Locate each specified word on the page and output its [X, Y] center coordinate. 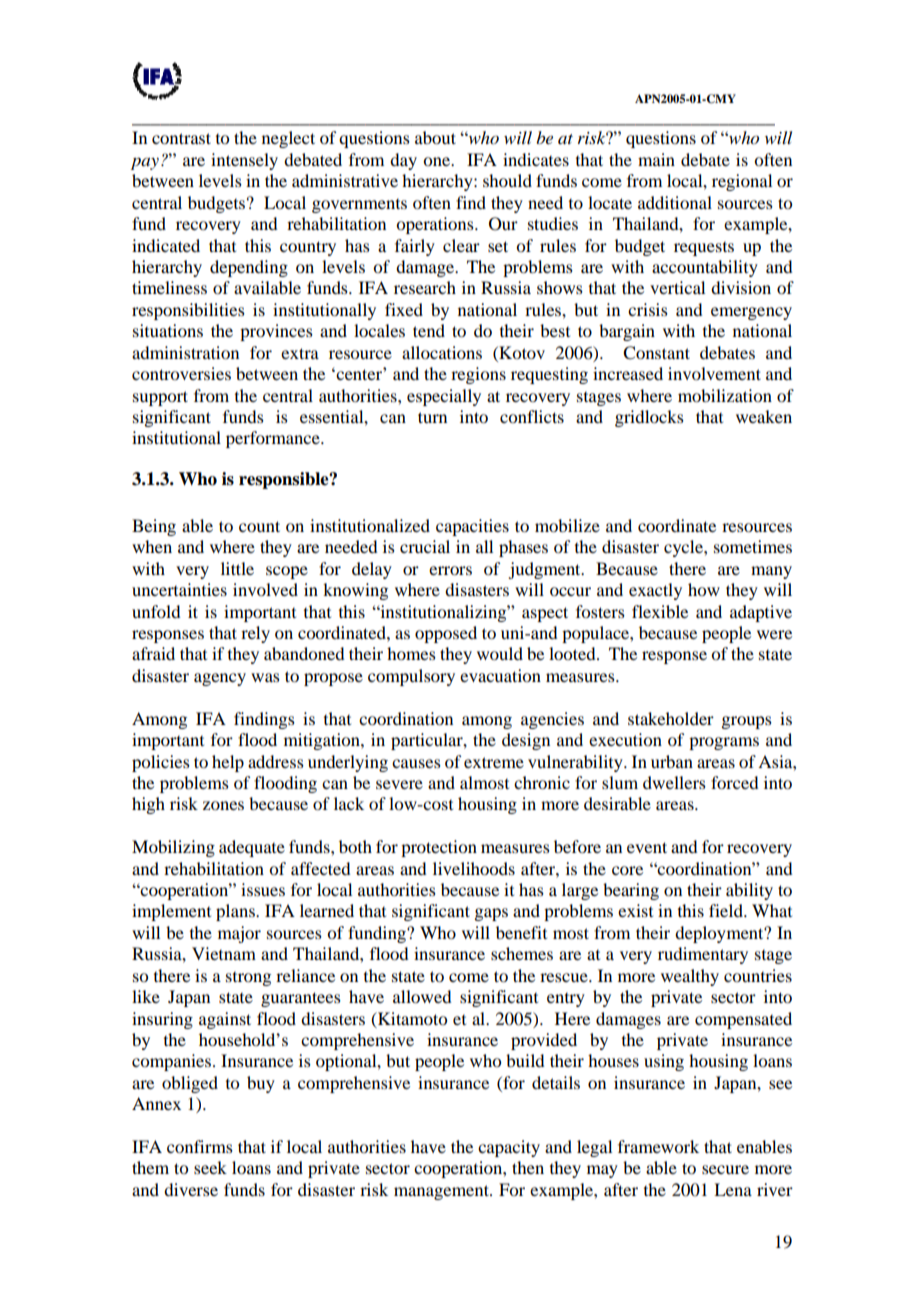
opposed [446, 634]
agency [220, 679]
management [442, 1192]
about [435, 137]
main [656, 159]
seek [210, 1167]
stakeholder [671, 718]
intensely [244, 161]
